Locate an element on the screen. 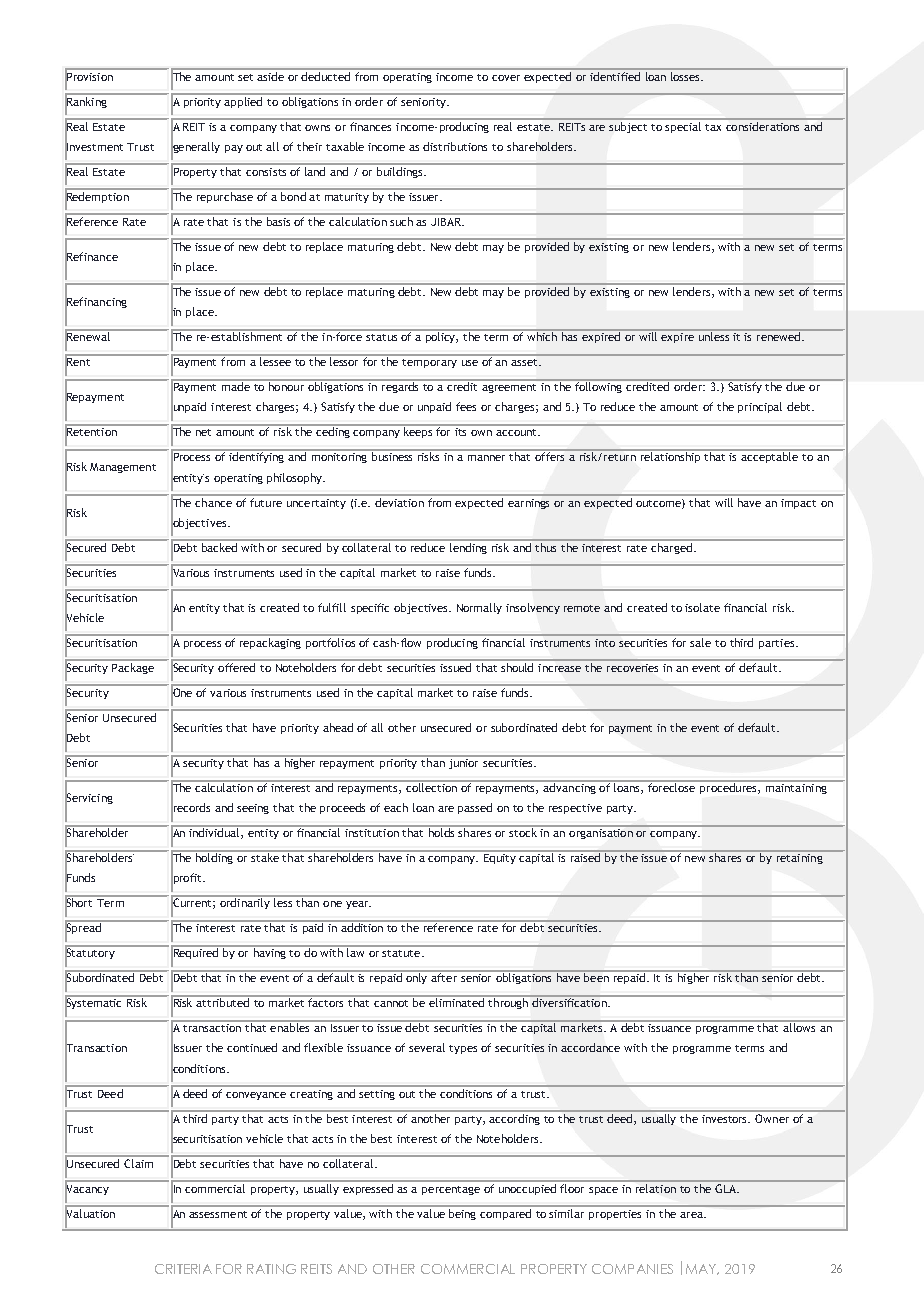 The width and height of the screenshot is (924, 1308). generally is located at coordinates (195, 148).
